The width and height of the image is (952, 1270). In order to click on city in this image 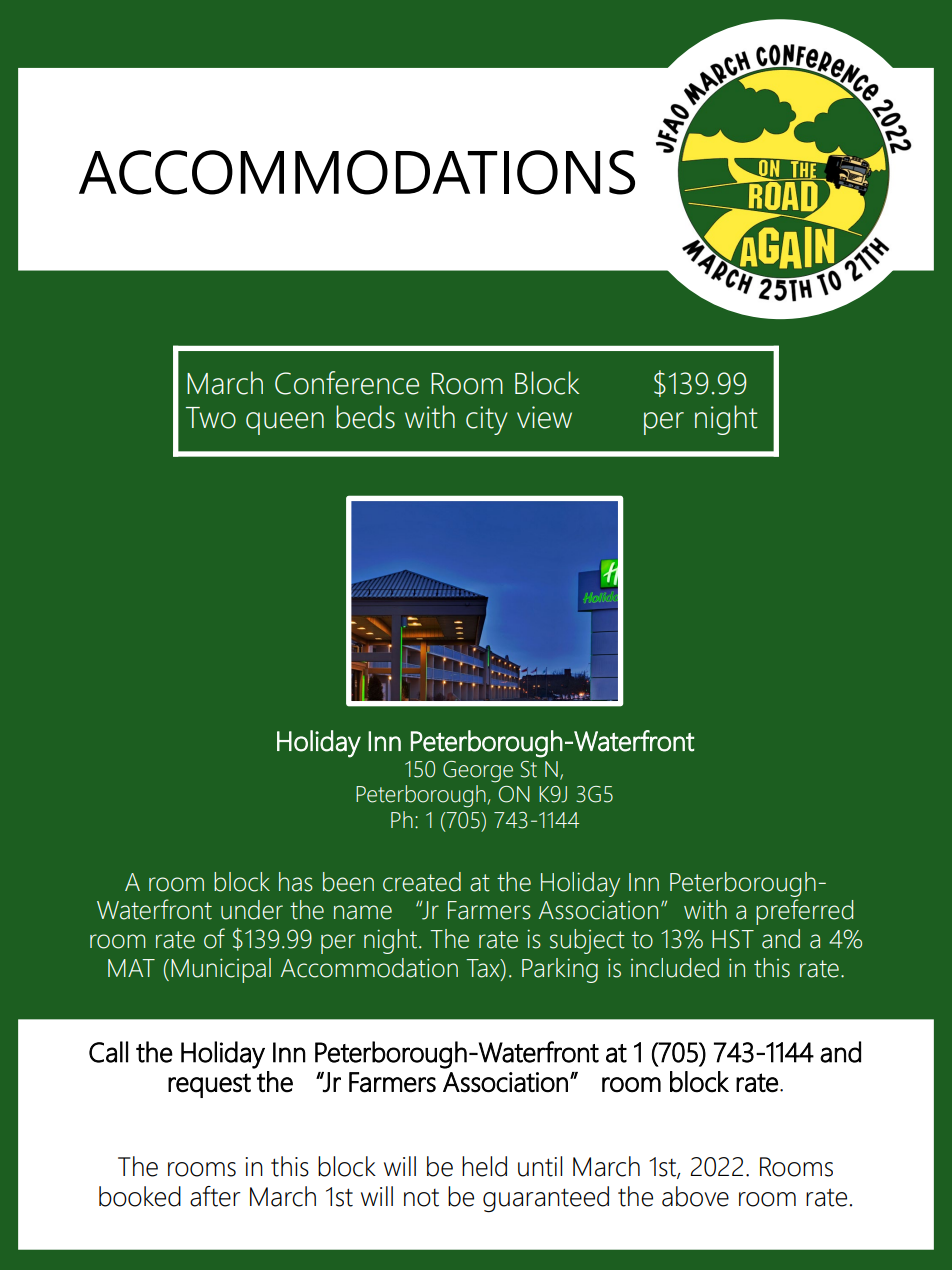, I will do `click(487, 420)`.
